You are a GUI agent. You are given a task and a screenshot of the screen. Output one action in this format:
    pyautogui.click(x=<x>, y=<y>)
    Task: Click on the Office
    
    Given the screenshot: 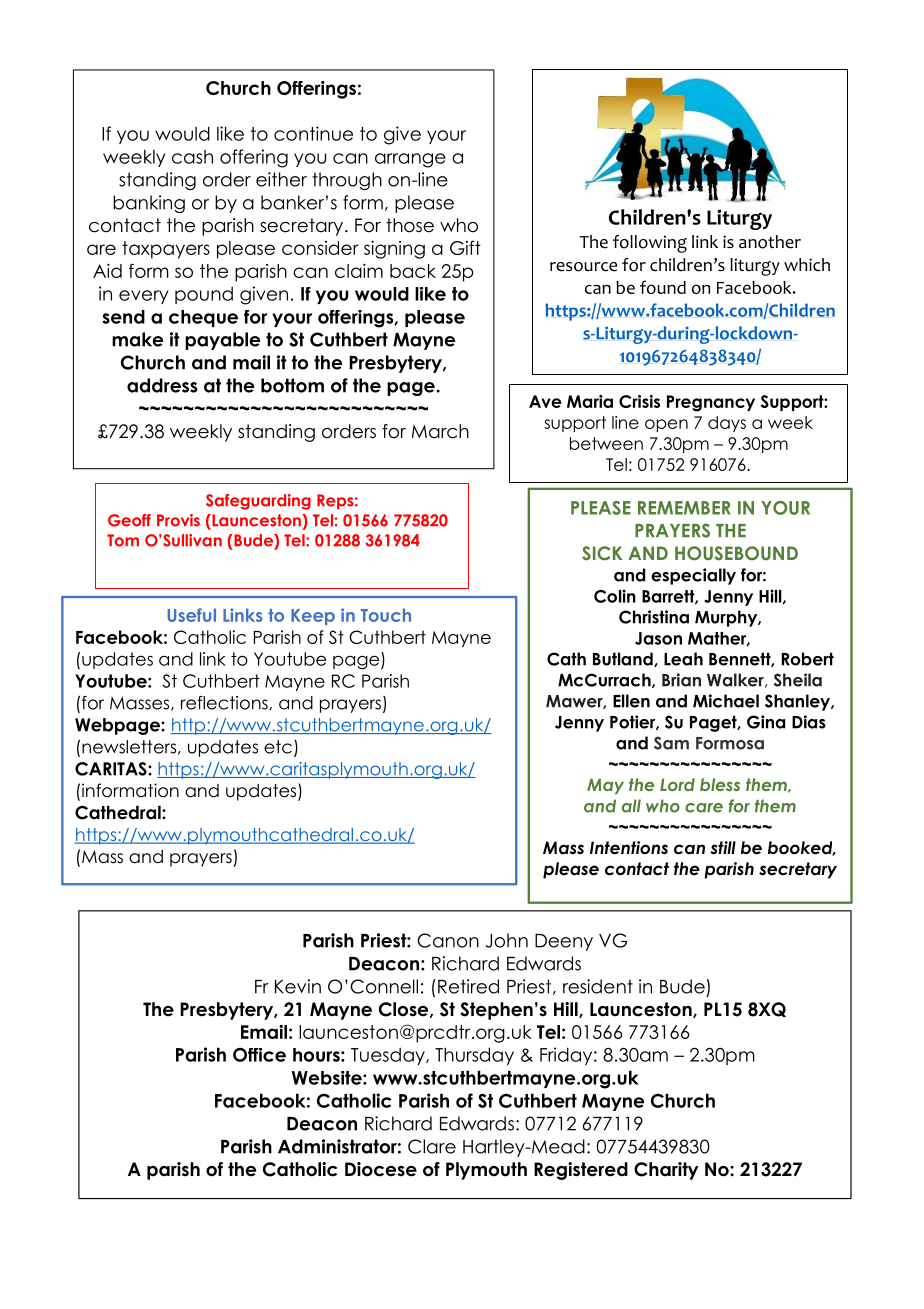 What is the action you would take?
    pyautogui.click(x=259, y=1054)
